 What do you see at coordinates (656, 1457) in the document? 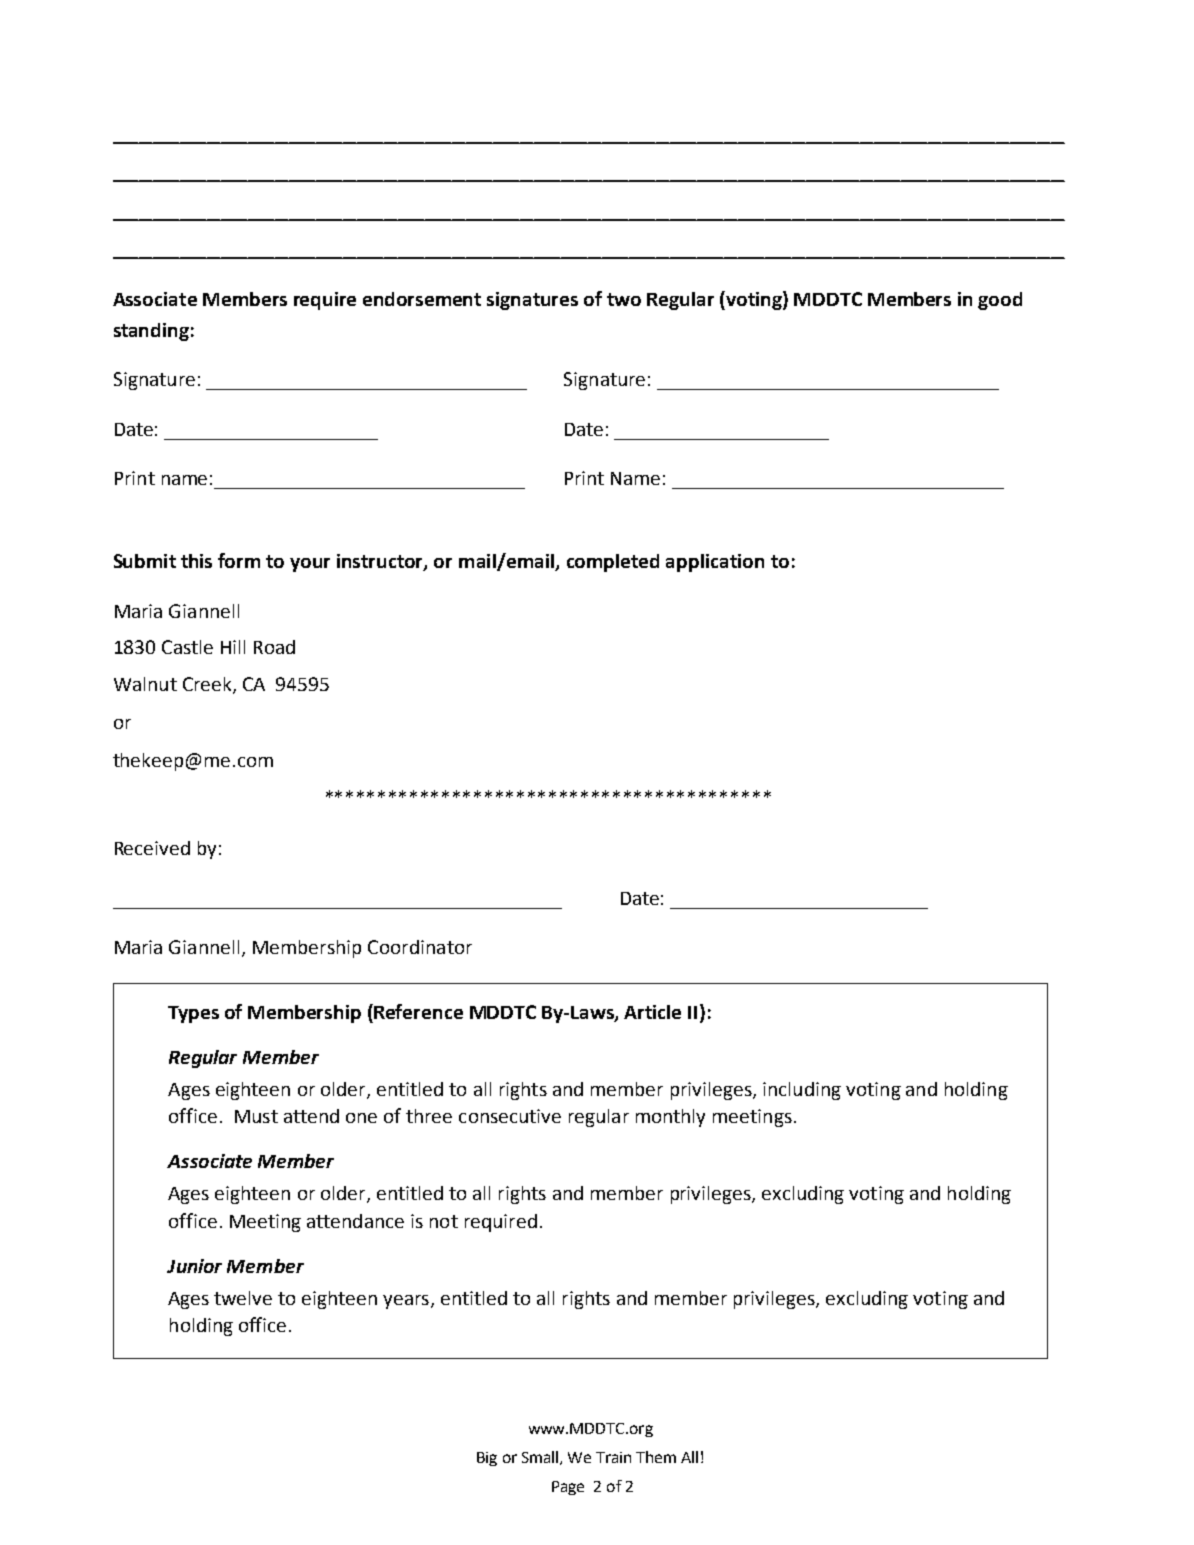
I see `Them` at bounding box center [656, 1457].
